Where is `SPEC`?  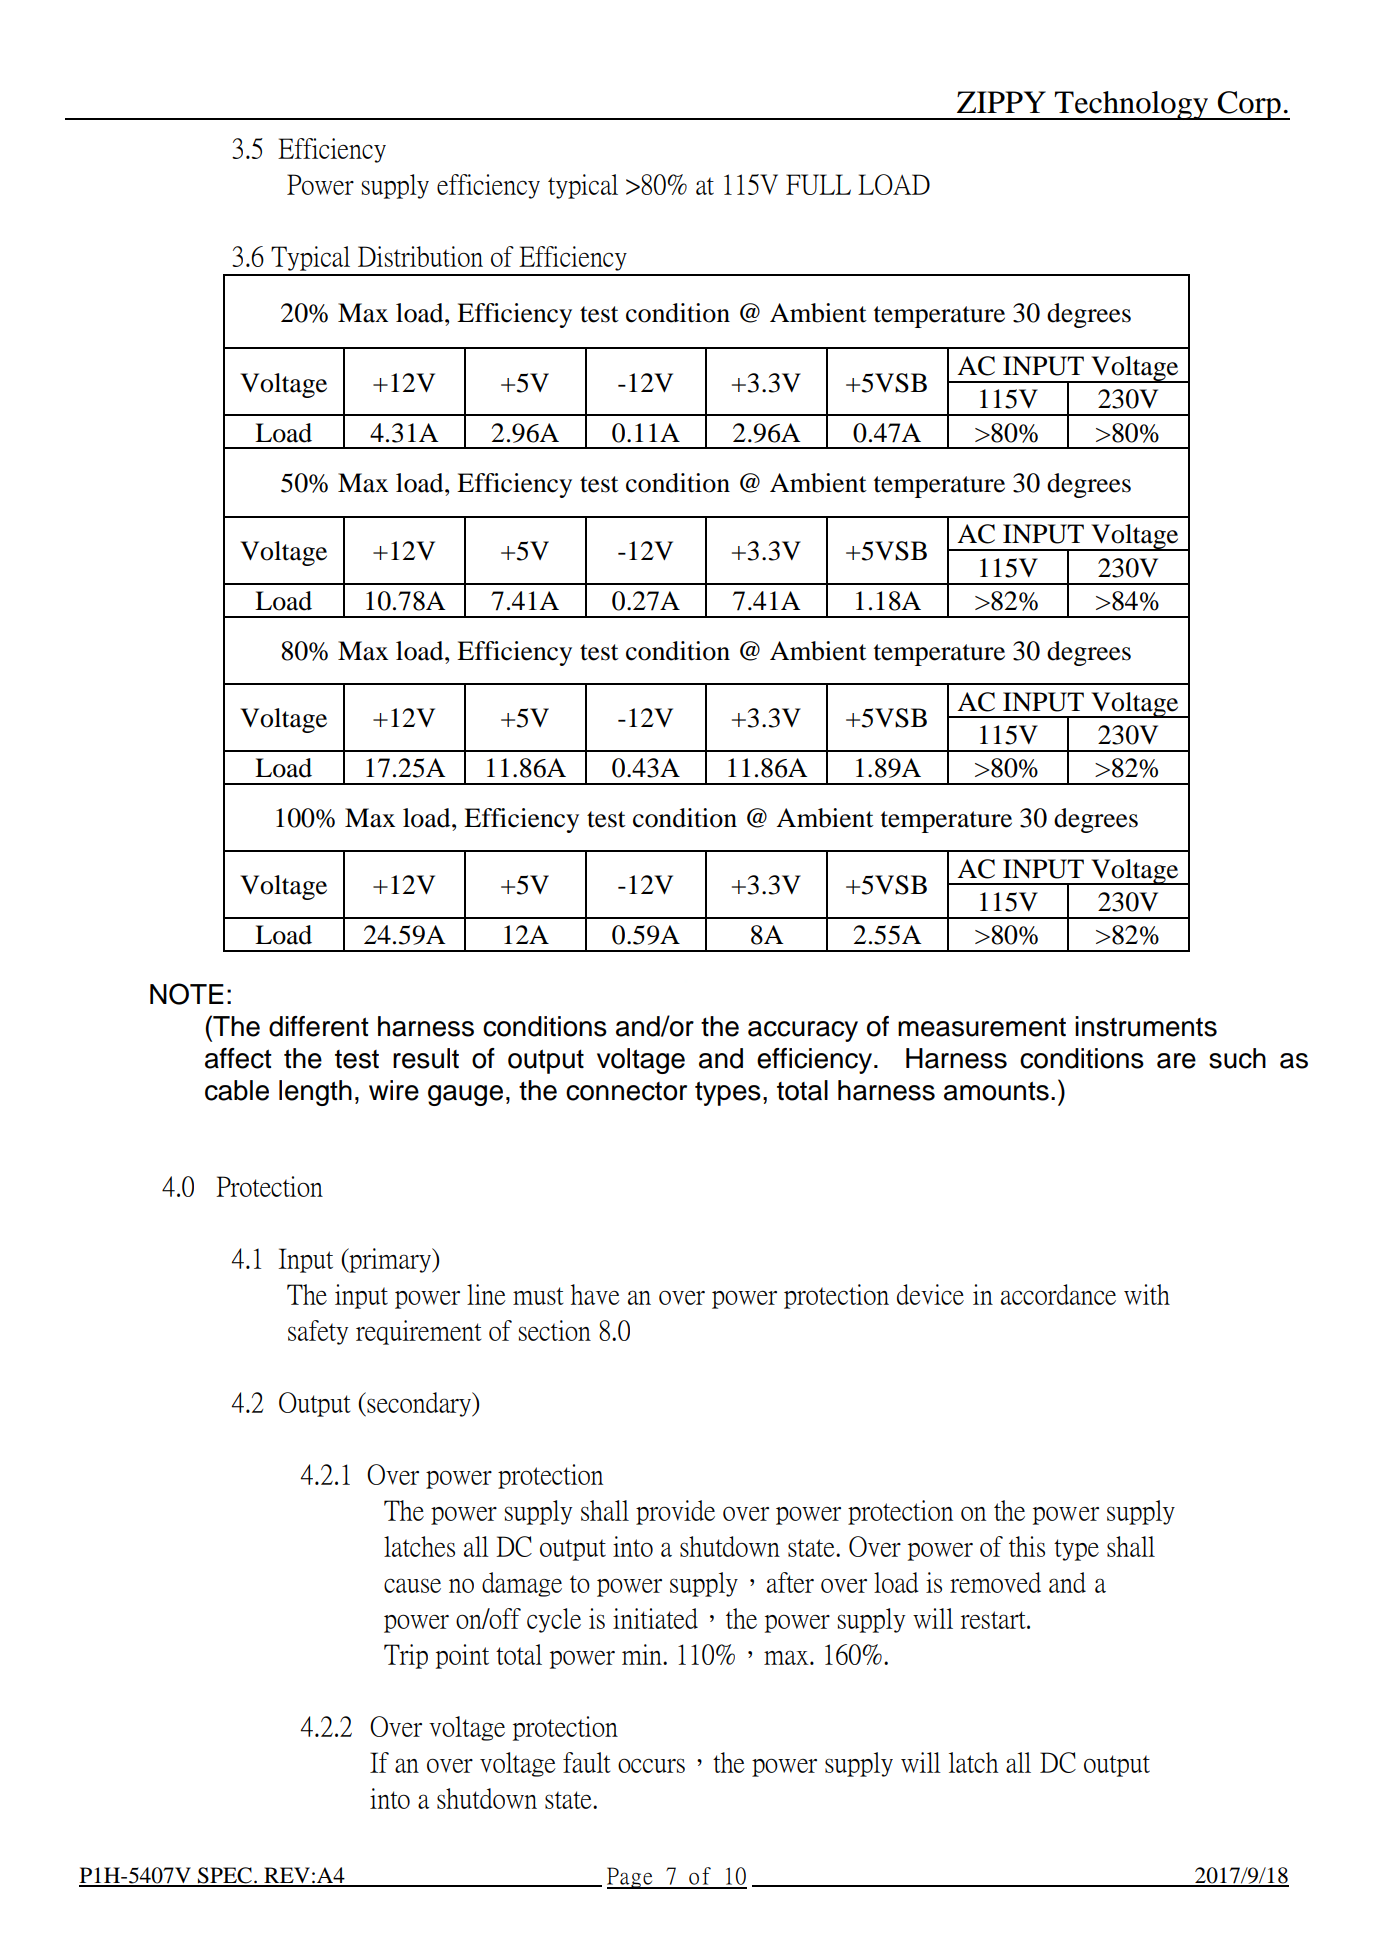 SPEC is located at coordinates (225, 1876).
